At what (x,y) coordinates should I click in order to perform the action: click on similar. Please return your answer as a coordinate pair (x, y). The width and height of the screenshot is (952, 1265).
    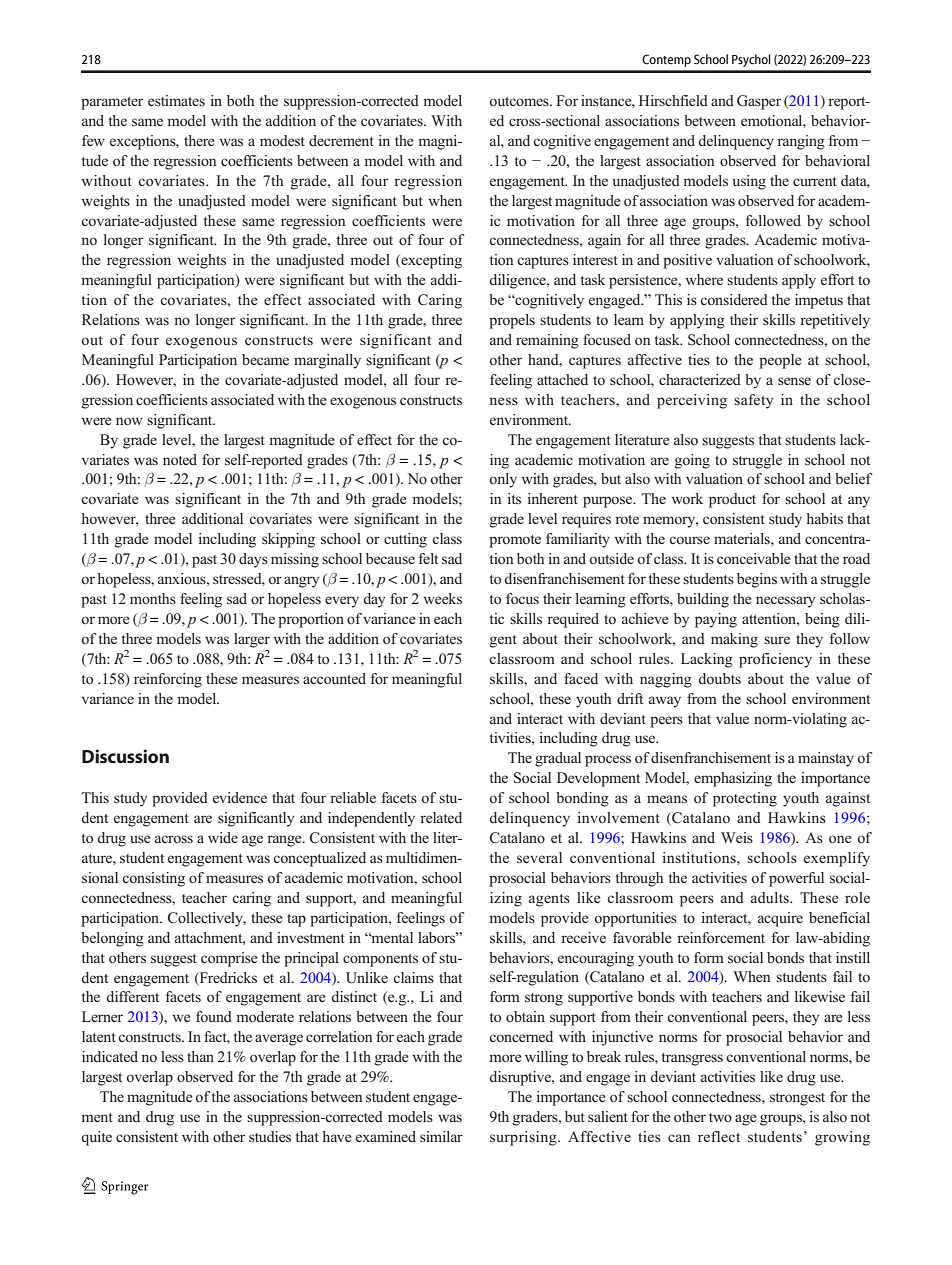
    Looking at the image, I should click on (441, 1136).
